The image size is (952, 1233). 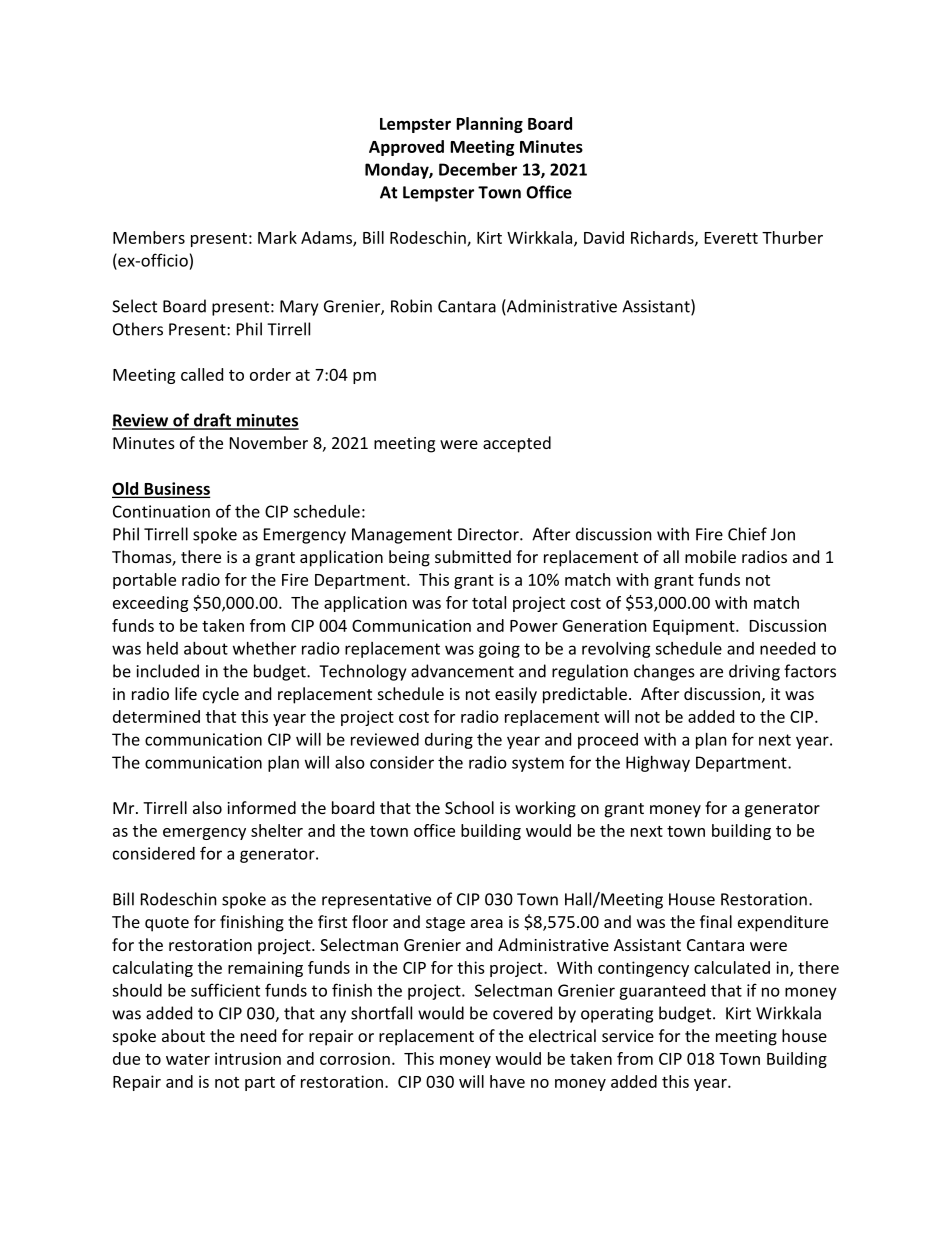 I want to click on water, so click(x=188, y=1059).
